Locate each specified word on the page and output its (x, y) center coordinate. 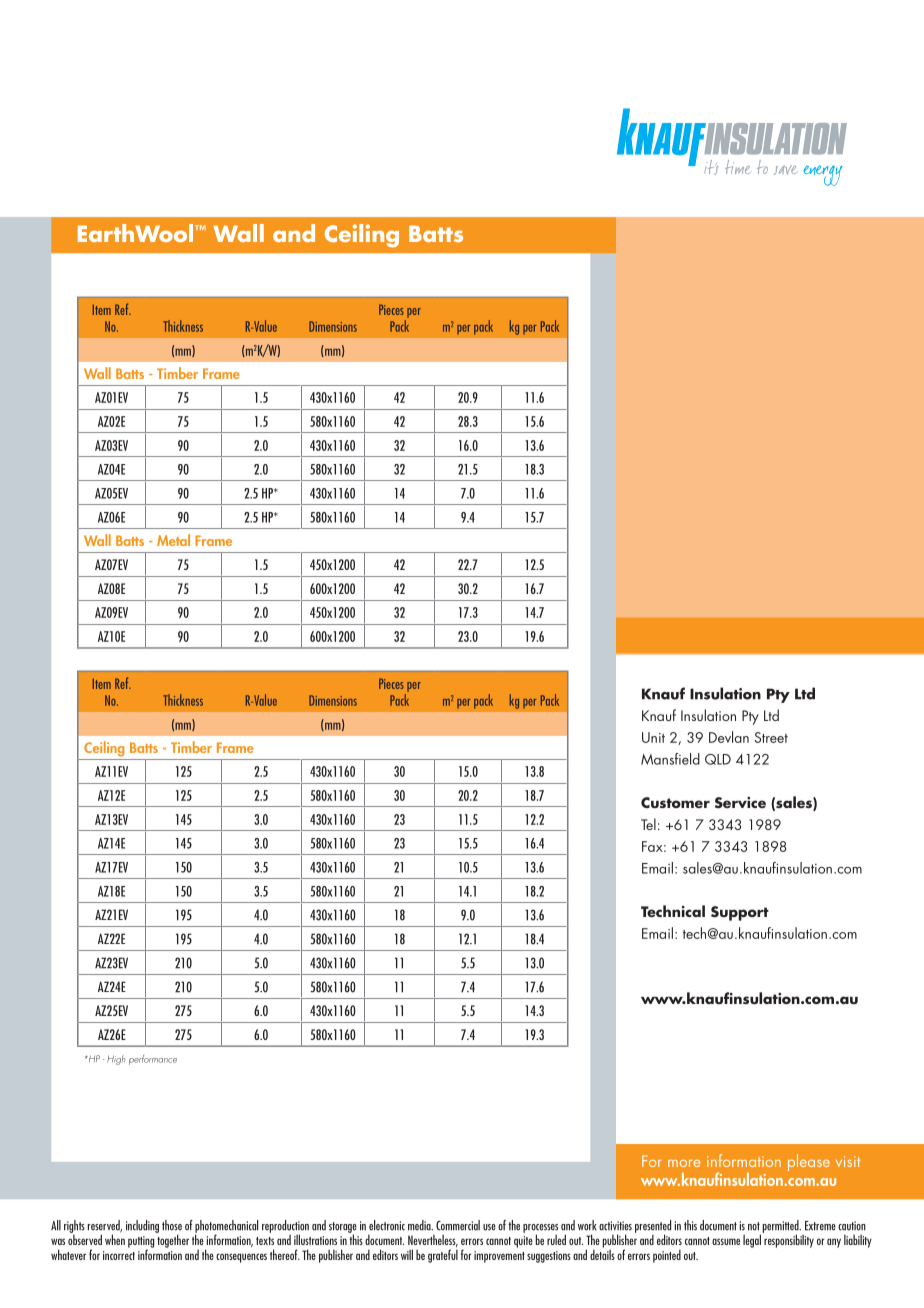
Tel (648, 824)
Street (771, 737)
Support (740, 913)
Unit (653, 737)
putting (141, 1243)
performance (153, 1060)
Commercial (458, 1225)
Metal (173, 540)
